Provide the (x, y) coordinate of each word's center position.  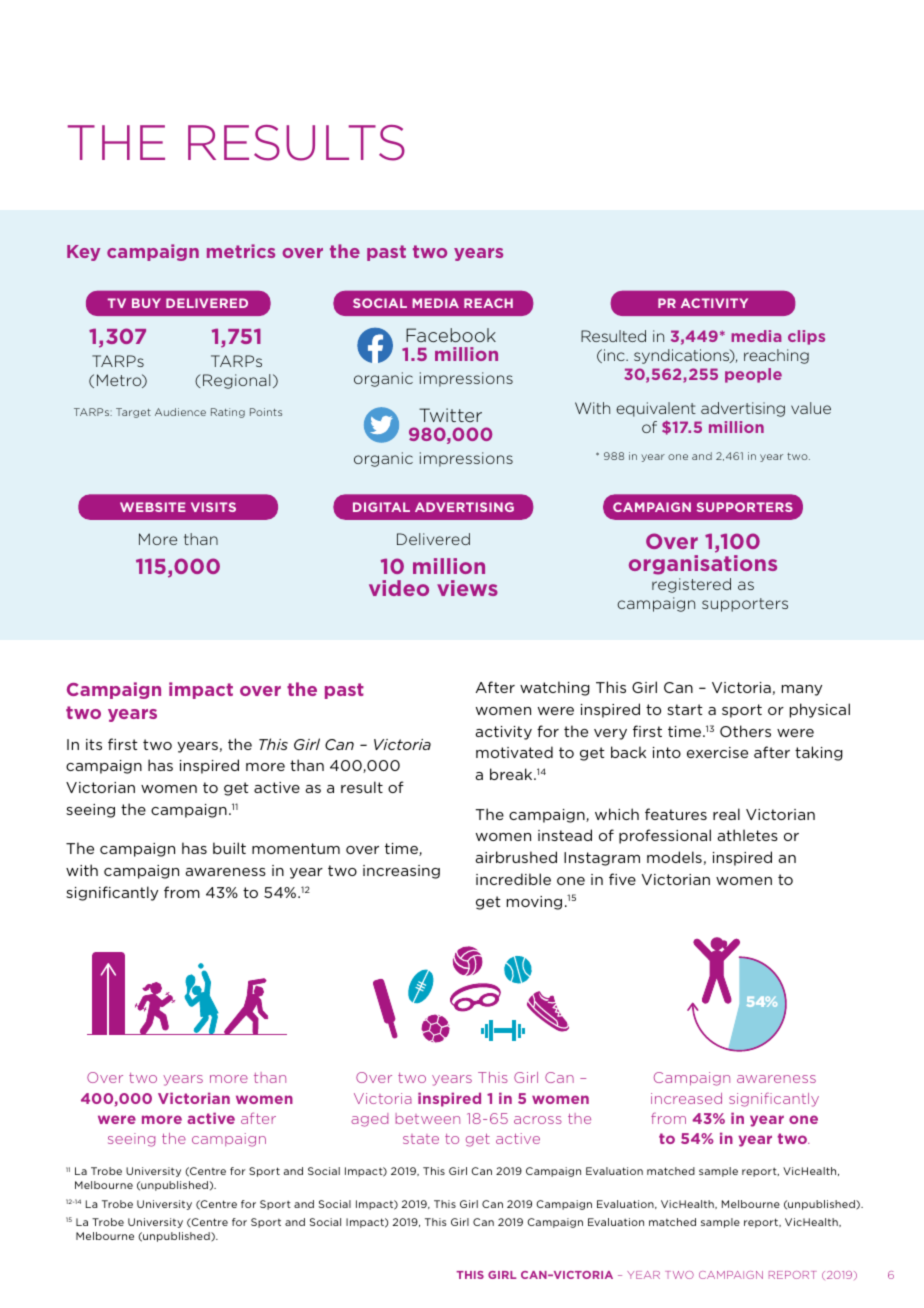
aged (369, 1120)
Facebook (451, 335)
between (428, 1118)
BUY (146, 303)
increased (686, 1098)
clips (806, 337)
